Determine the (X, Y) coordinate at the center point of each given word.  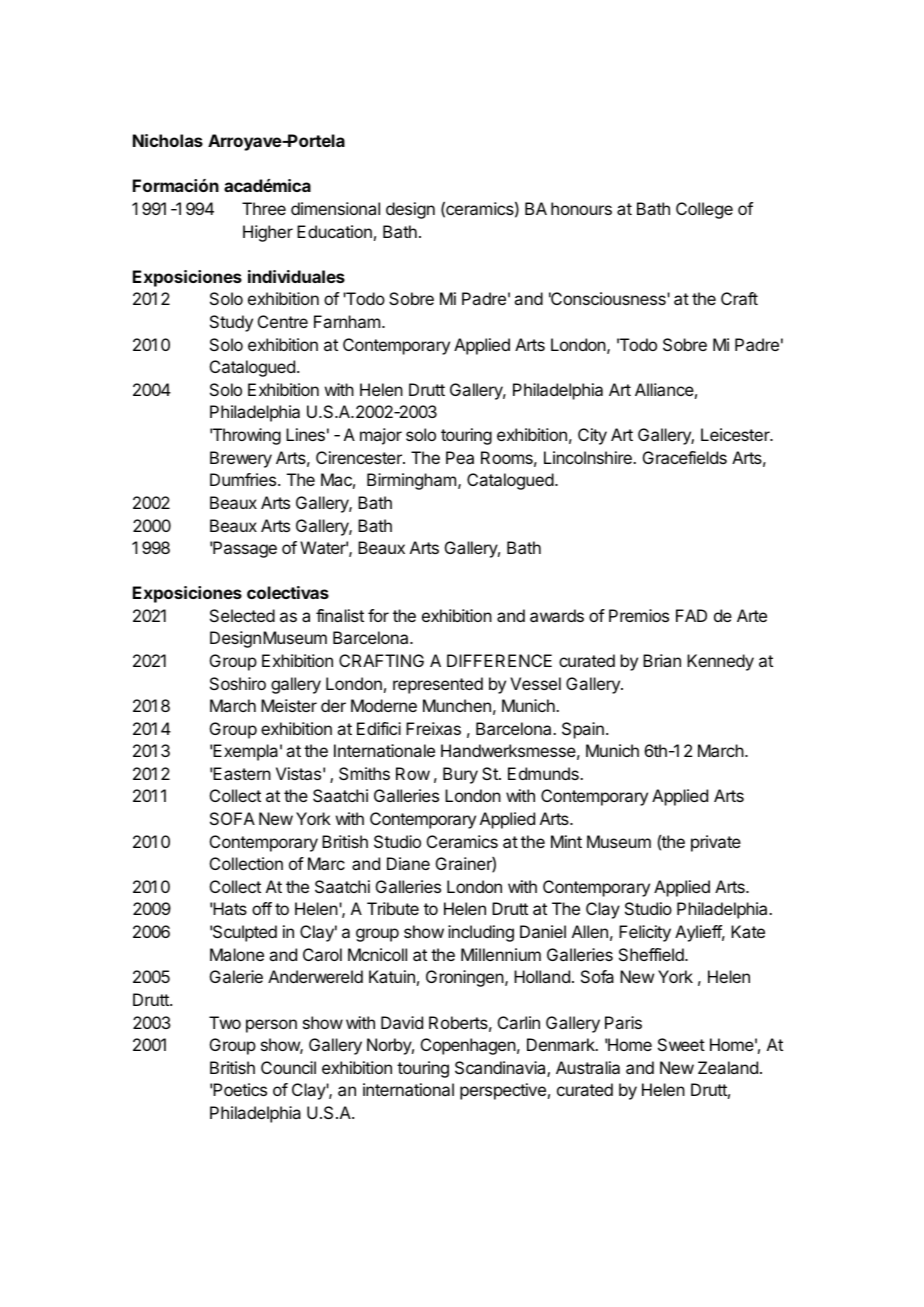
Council (288, 1067)
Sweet (681, 1044)
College (704, 210)
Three (264, 208)
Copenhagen (468, 1046)
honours (581, 208)
